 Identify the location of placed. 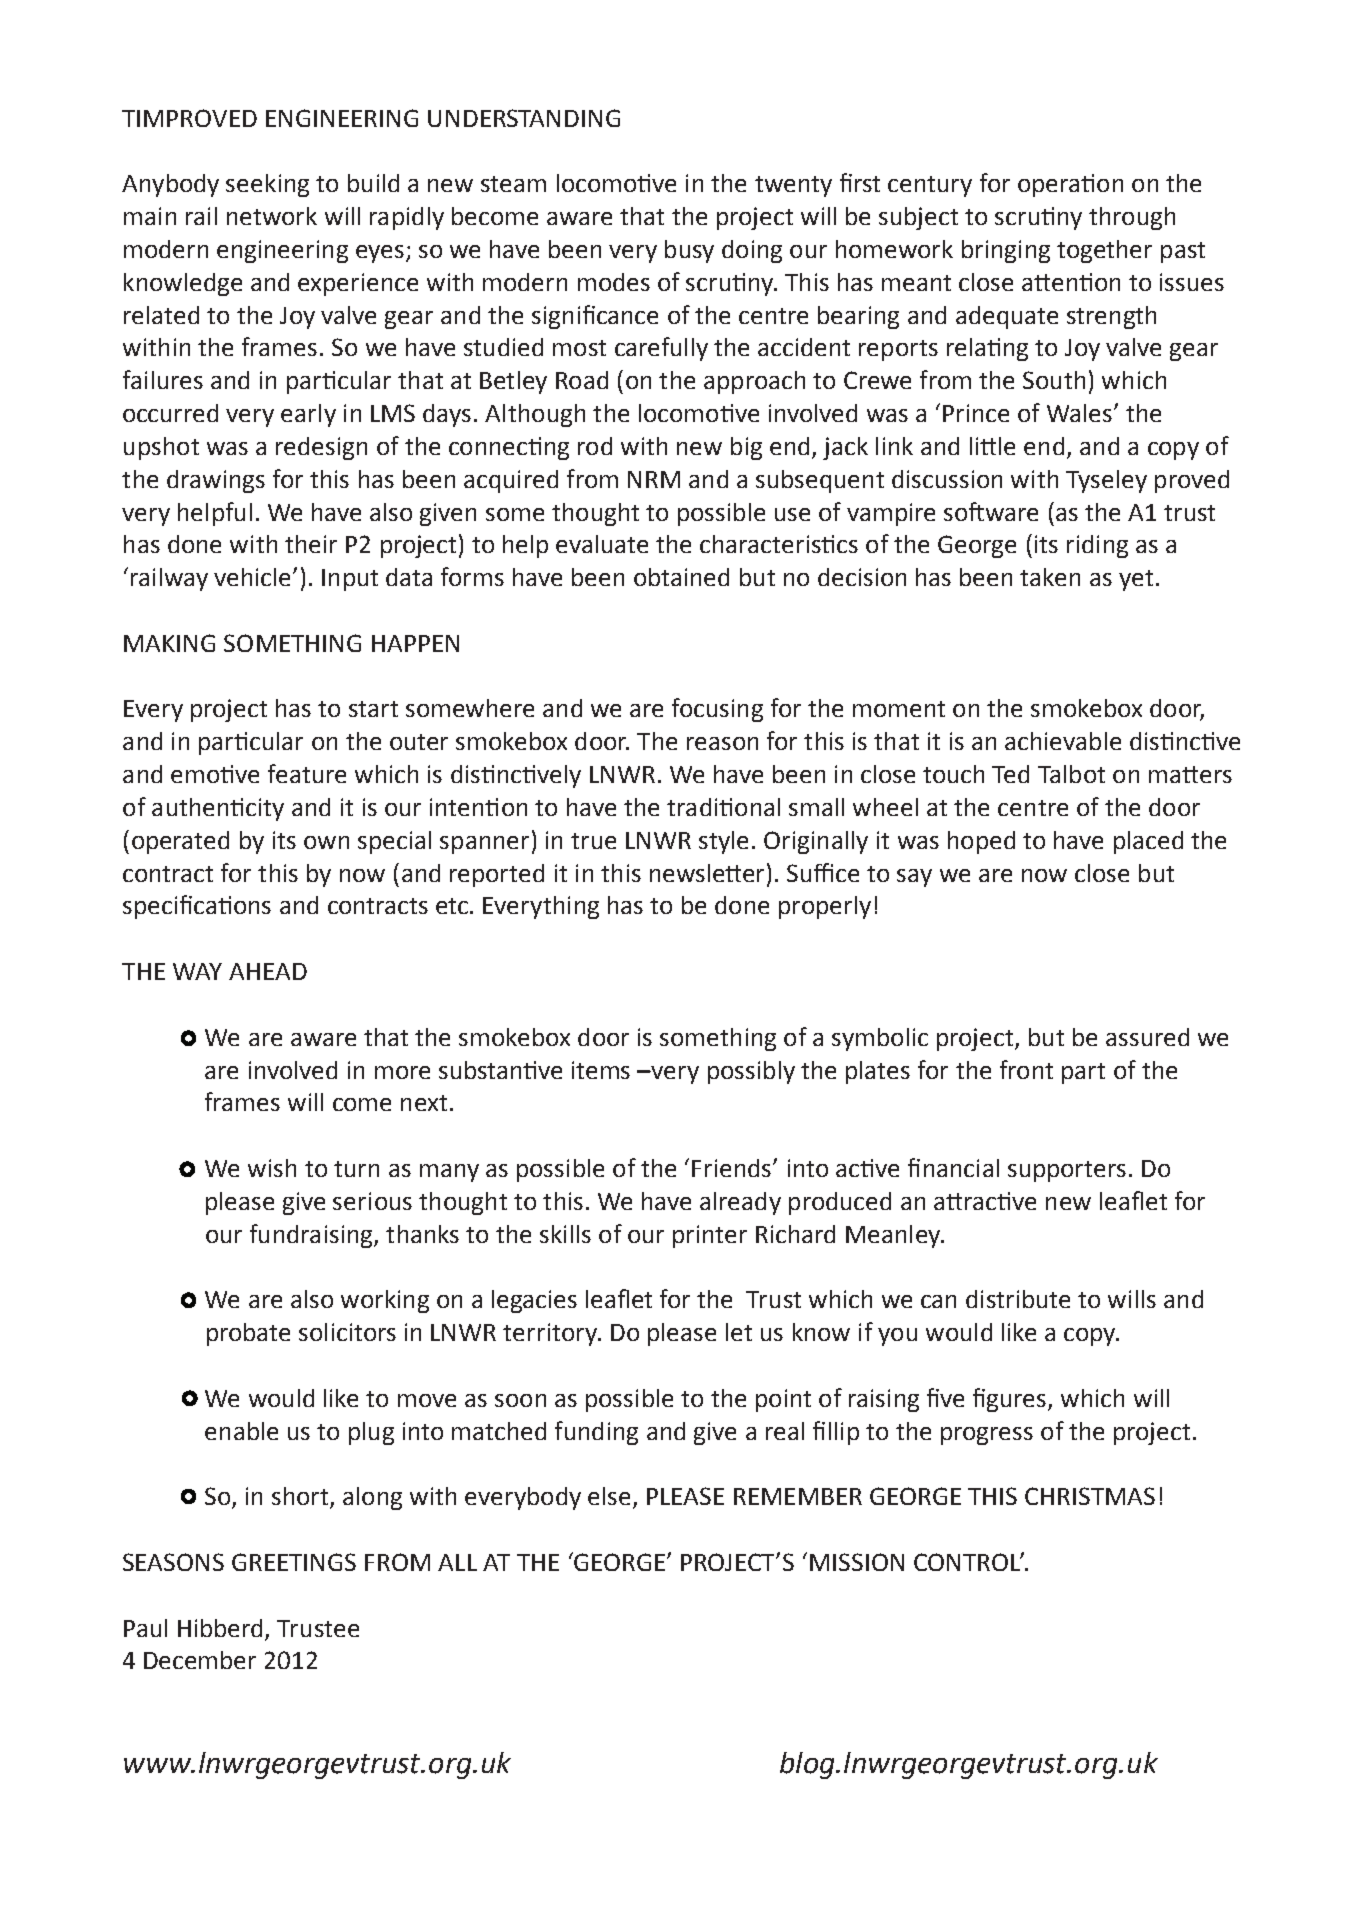
(1148, 842).
